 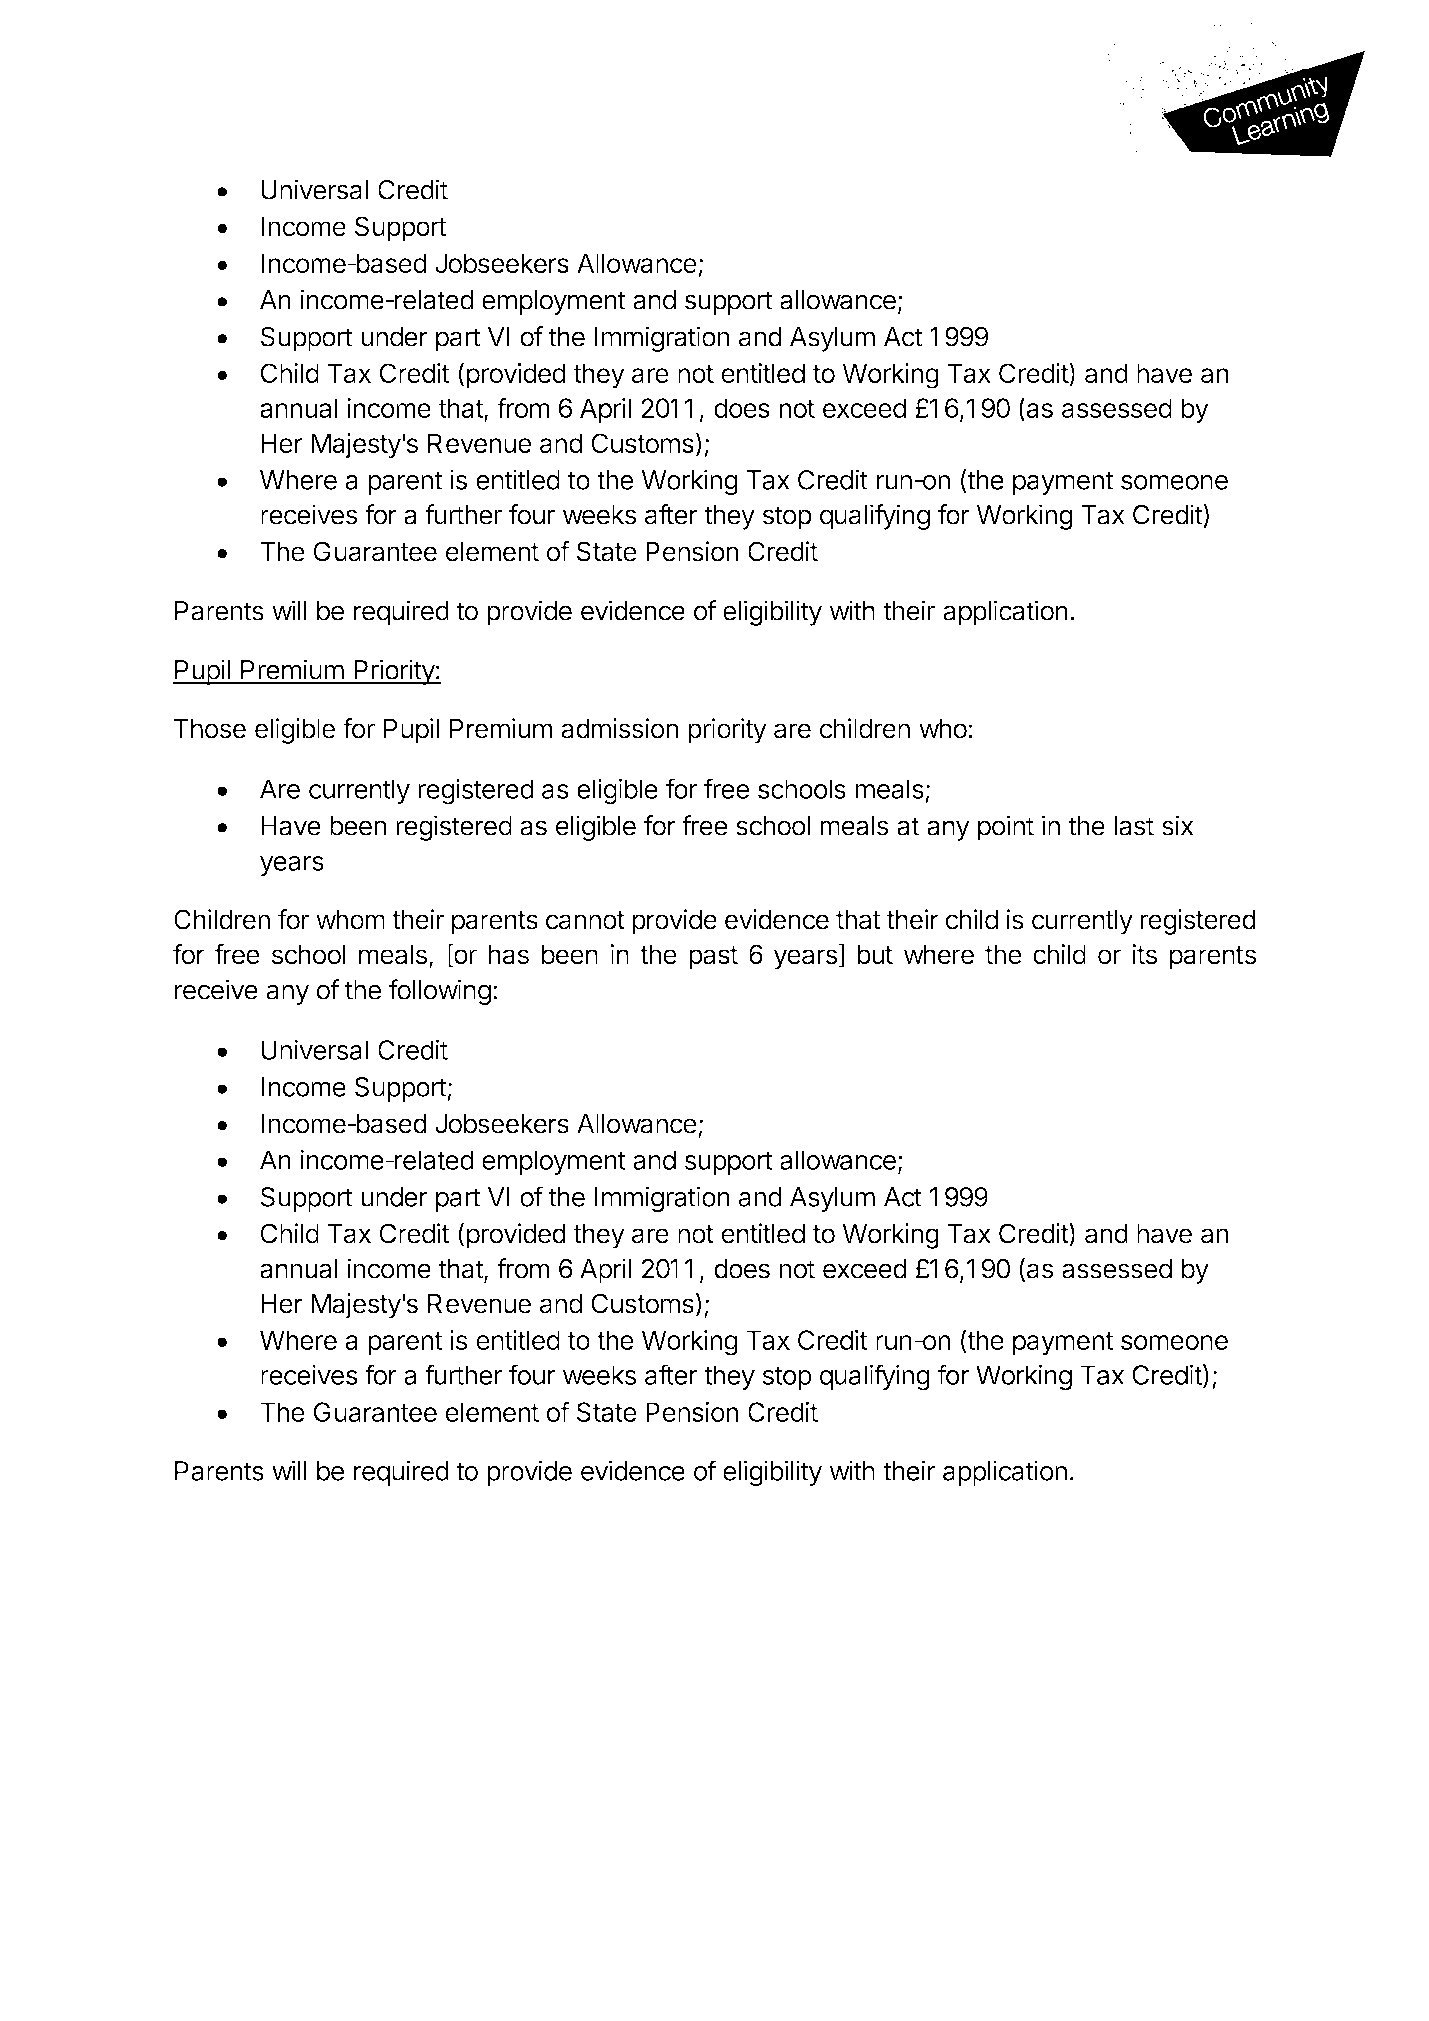 What do you see at coordinates (350, 920) in the page?
I see `whom` at bounding box center [350, 920].
